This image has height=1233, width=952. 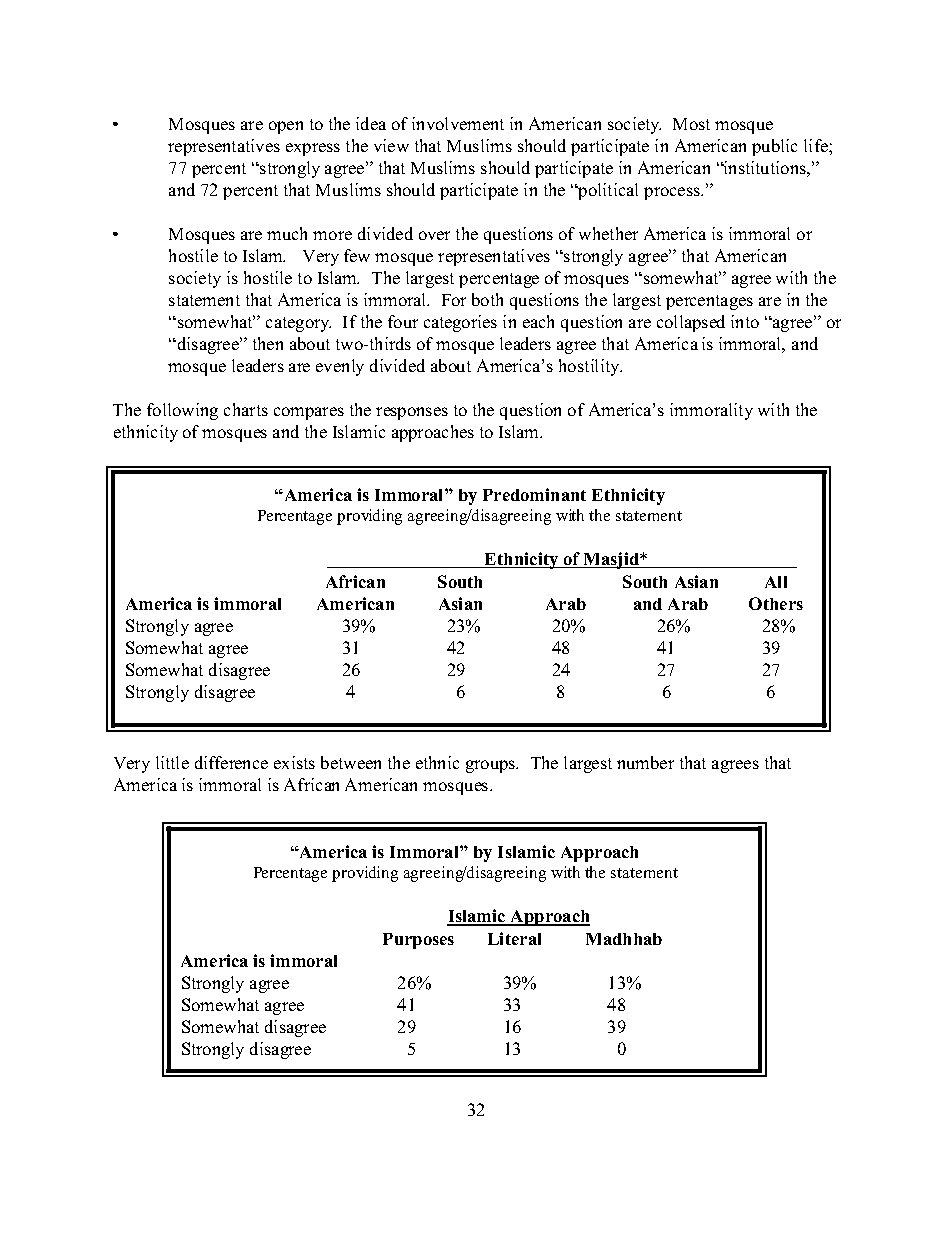 What do you see at coordinates (774, 147) in the image?
I see `public` at bounding box center [774, 147].
